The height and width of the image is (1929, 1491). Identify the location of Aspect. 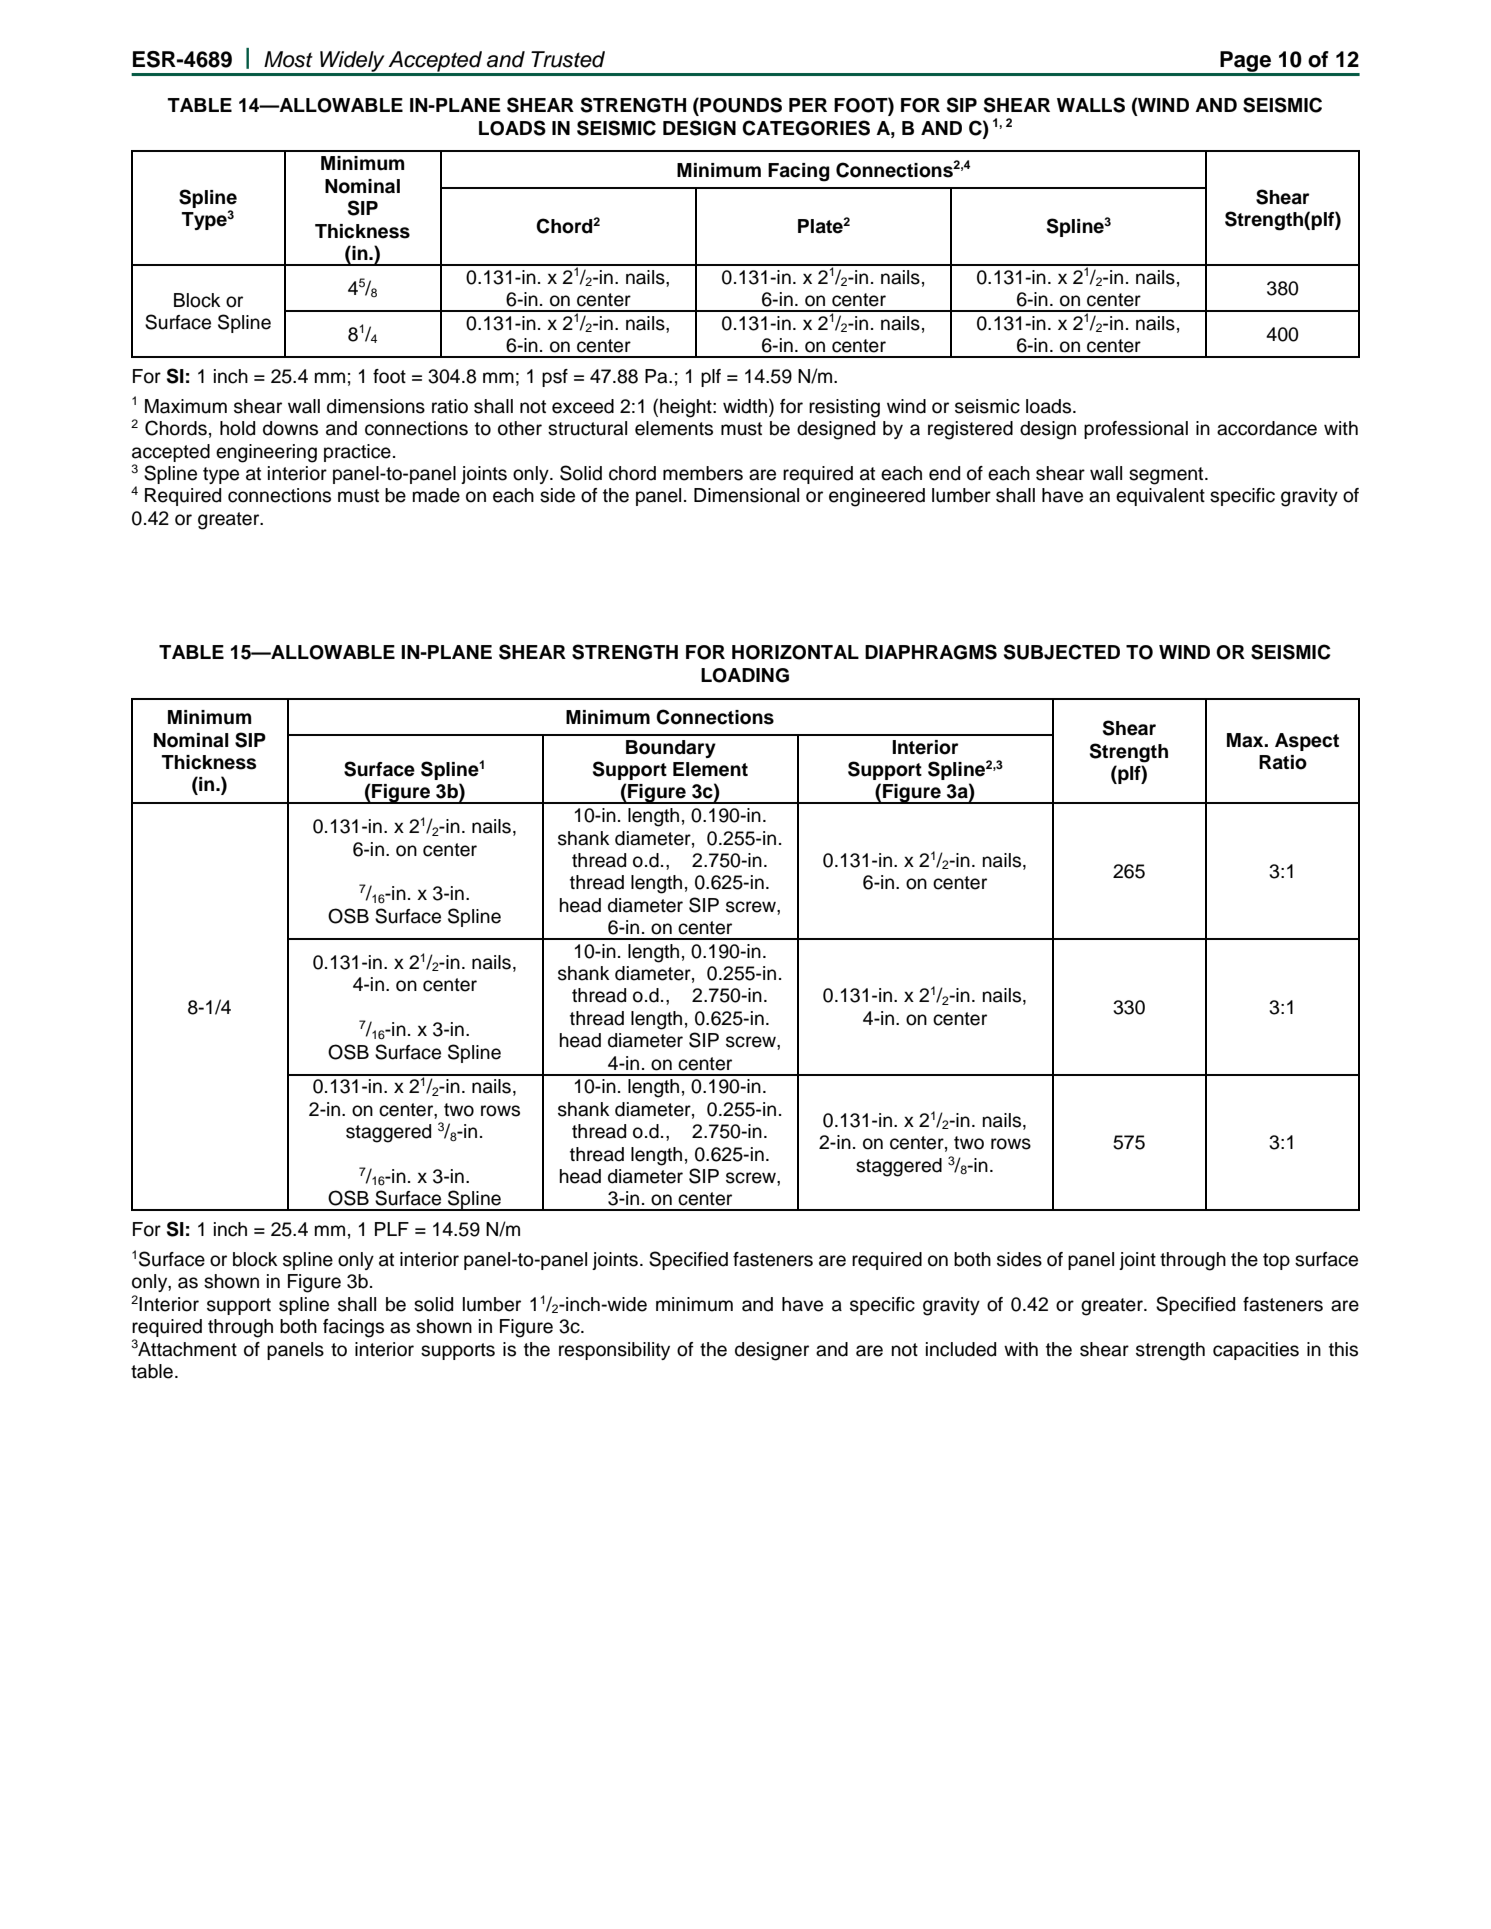
(1307, 742).
